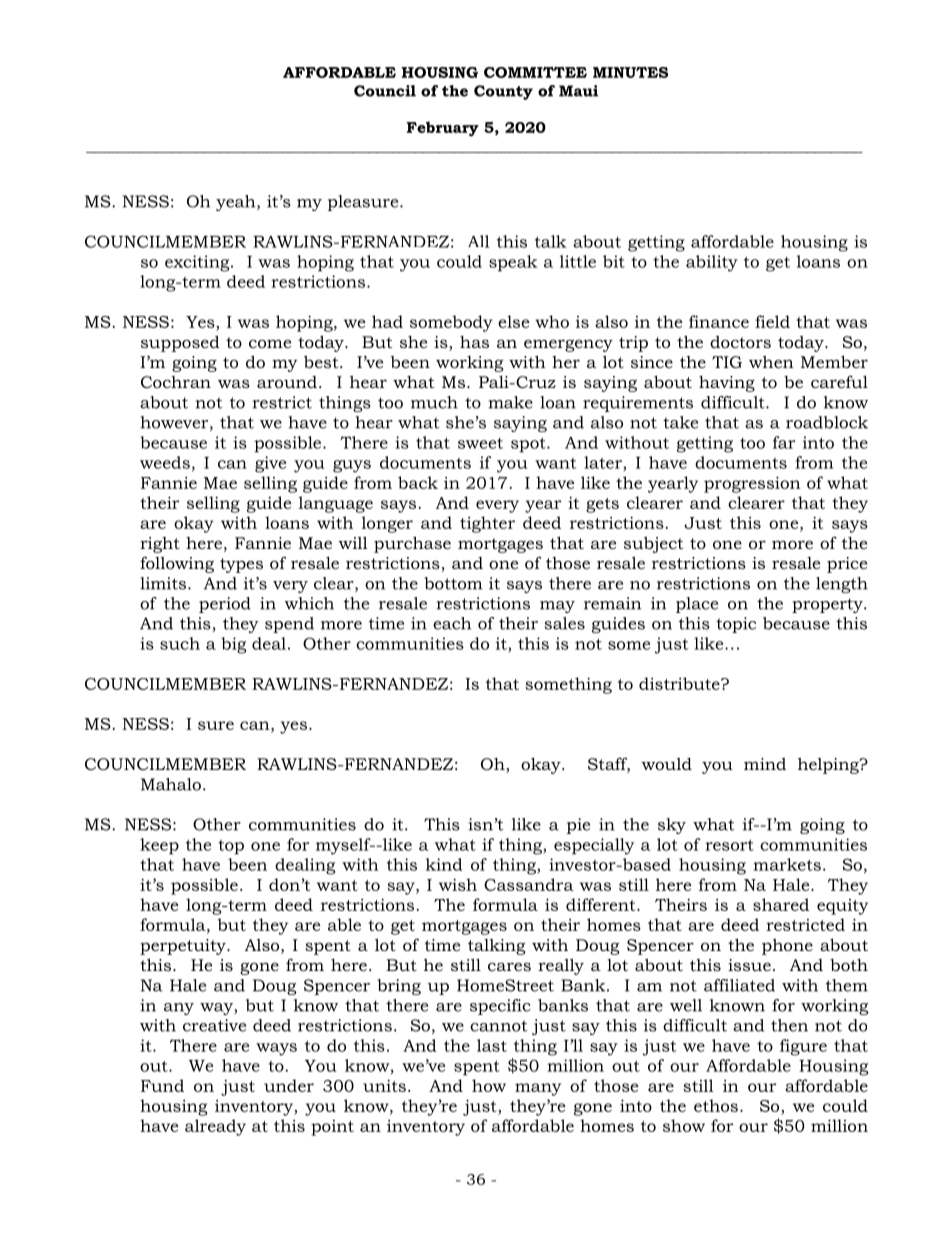 This screenshot has width=952, height=1233. What do you see at coordinates (630, 72) in the screenshot?
I see `MINUTES` at bounding box center [630, 72].
